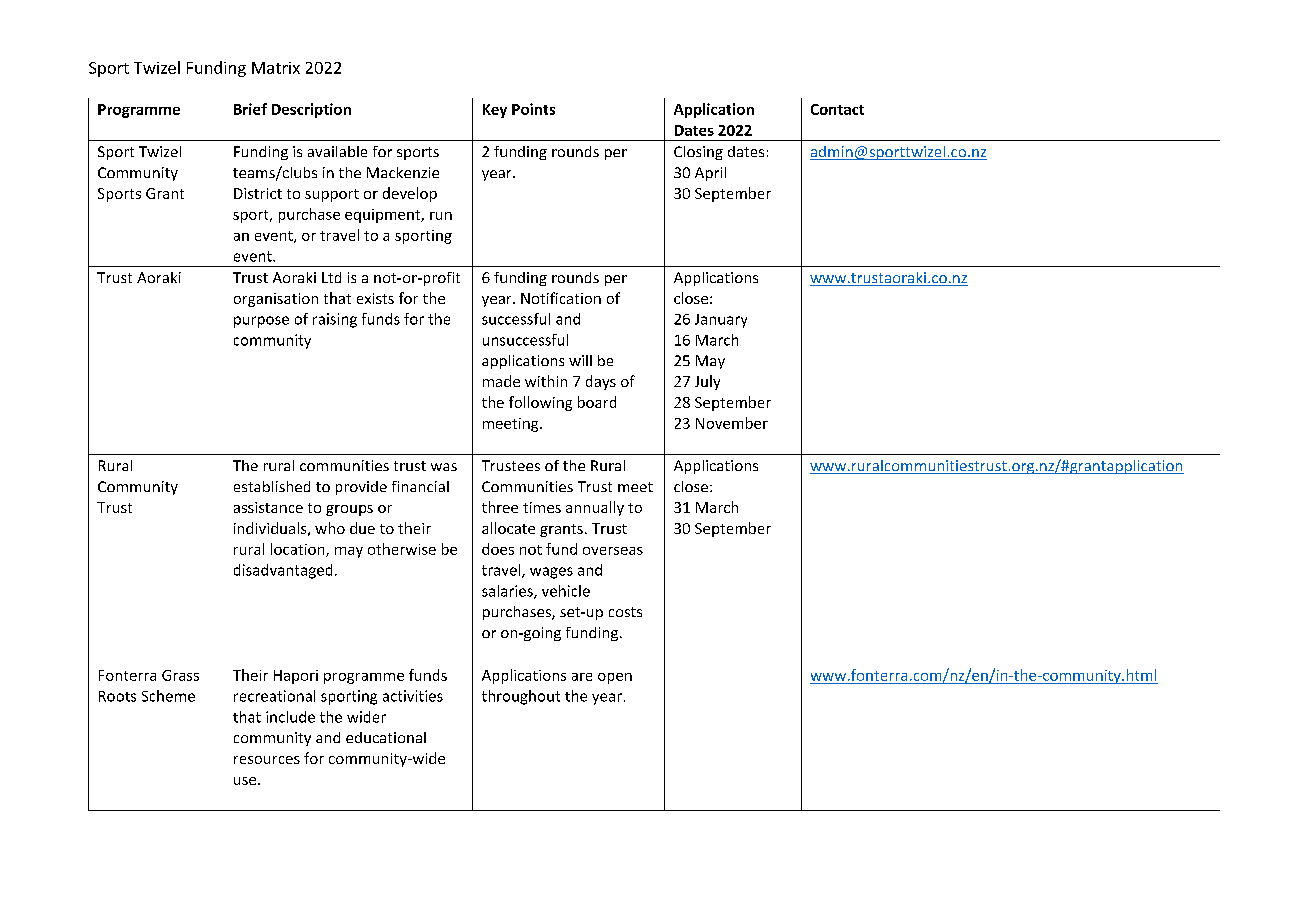  Describe the element at coordinates (508, 592) in the document. I see `salaries` at that location.
